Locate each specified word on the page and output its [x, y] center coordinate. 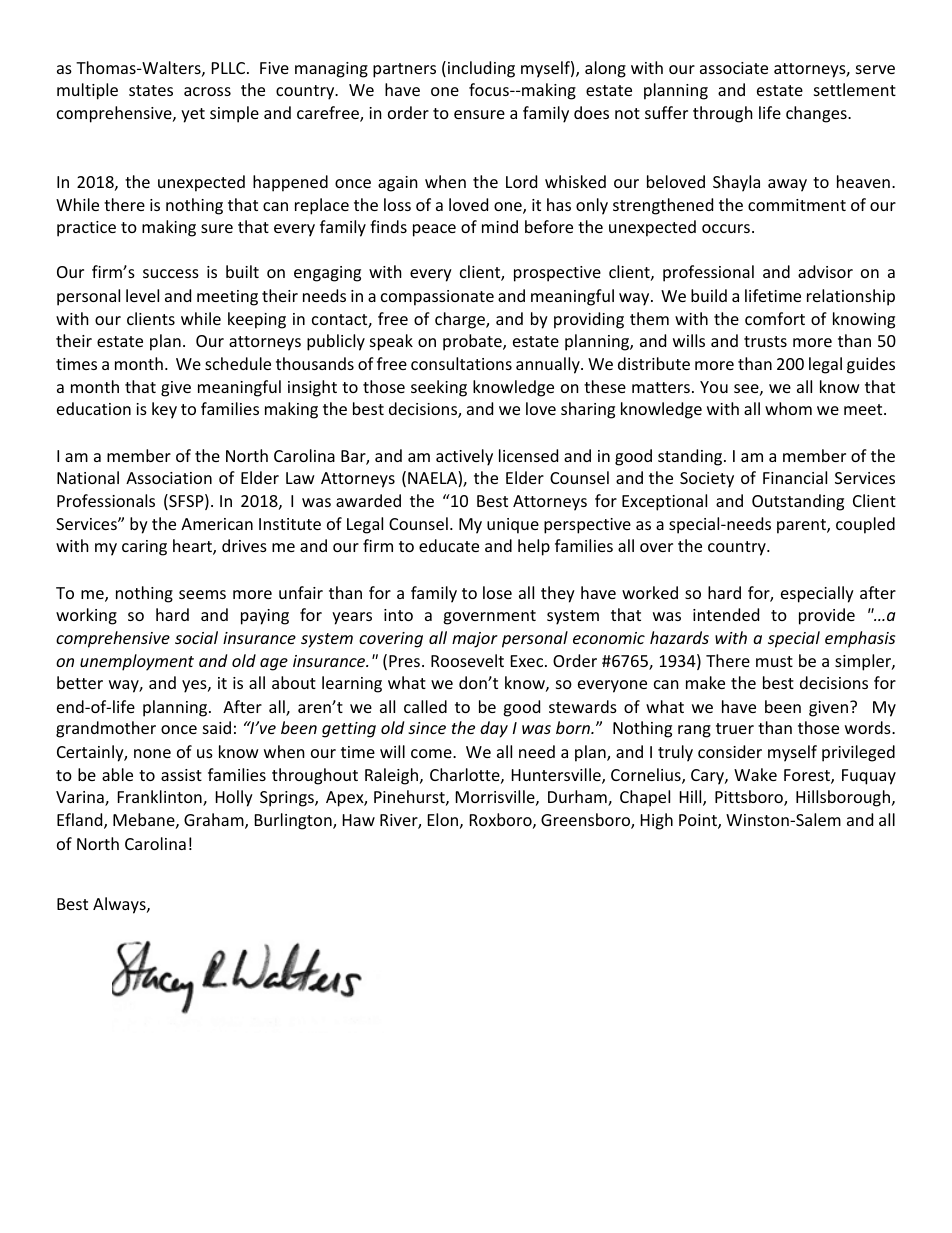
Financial [795, 477]
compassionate [437, 298]
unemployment [137, 662]
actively [464, 457]
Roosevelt [467, 660]
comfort [775, 318]
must [774, 661]
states [151, 90]
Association [169, 478]
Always [120, 905]
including [481, 69]
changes [817, 114]
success [171, 273]
